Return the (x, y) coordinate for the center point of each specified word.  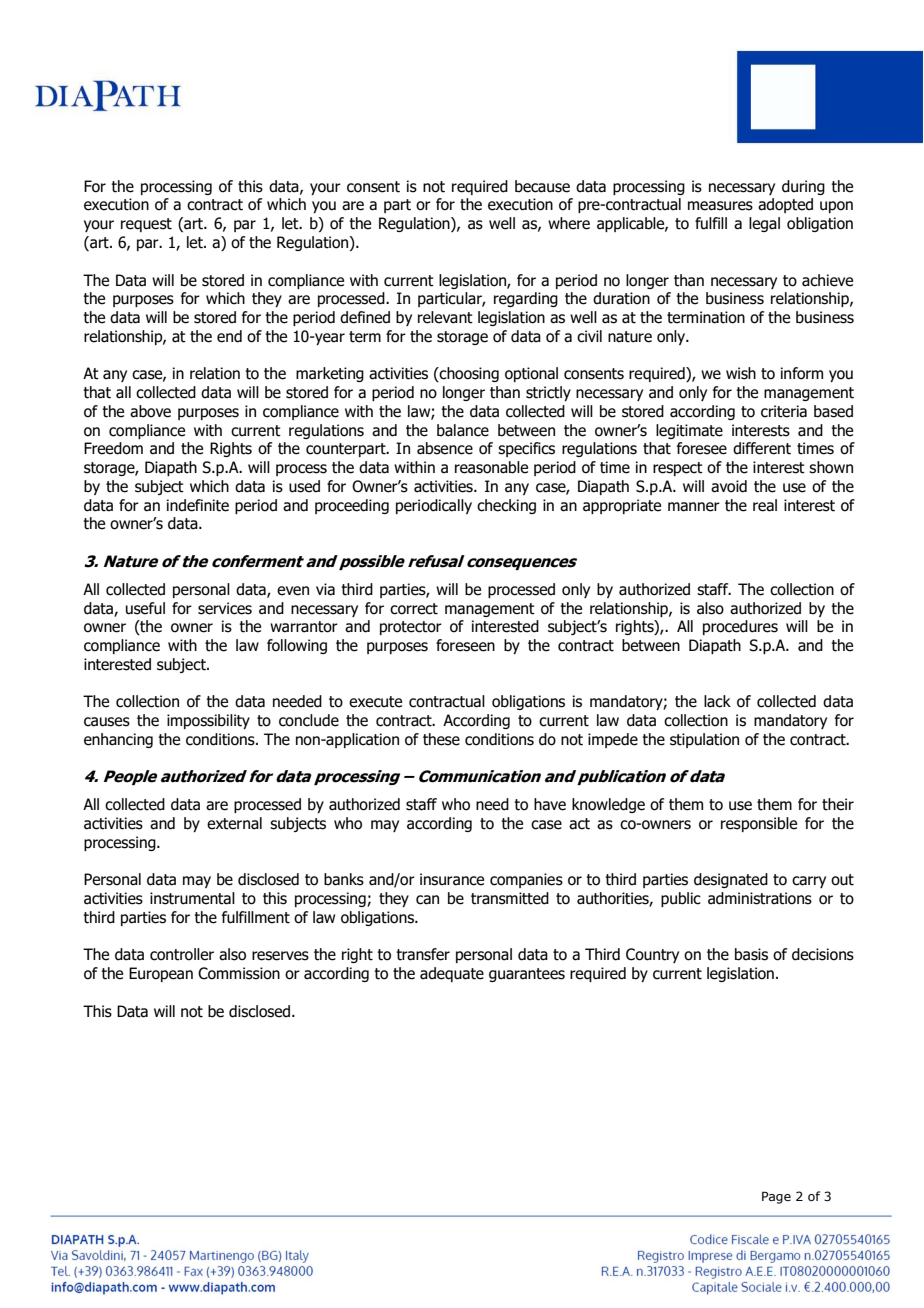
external (234, 823)
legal (764, 224)
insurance (452, 879)
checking (506, 506)
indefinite (198, 505)
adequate (452, 974)
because (542, 186)
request (146, 225)
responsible (759, 824)
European (161, 974)
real (765, 505)
